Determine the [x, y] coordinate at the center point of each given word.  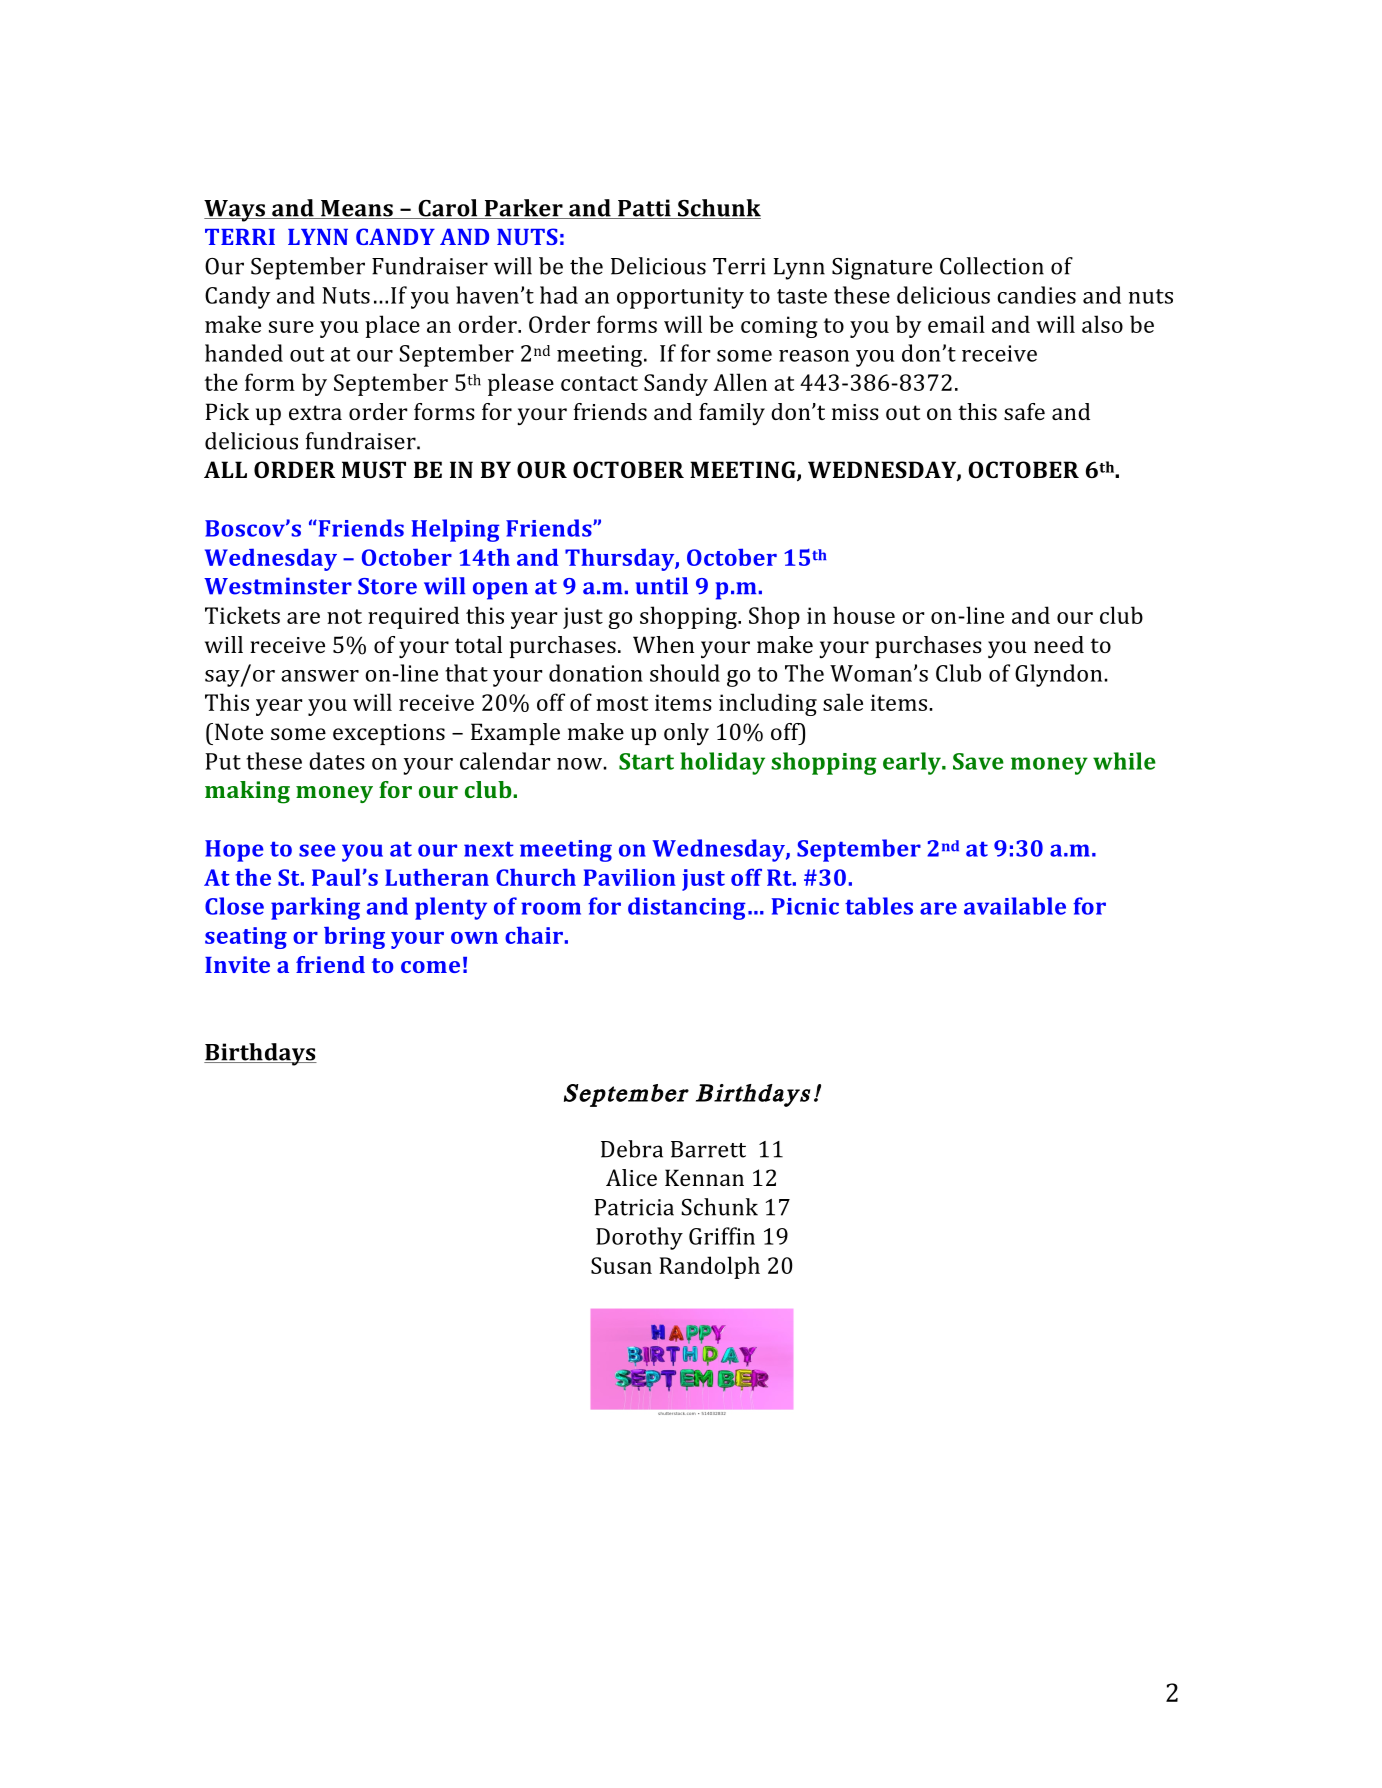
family [732, 414]
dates [337, 761]
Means [357, 209]
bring [354, 937]
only [686, 734]
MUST [374, 469]
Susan [621, 1265]
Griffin [722, 1236]
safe [1024, 411]
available [1015, 906]
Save [978, 761]
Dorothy [639, 1238]
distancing [687, 908]
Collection [992, 266]
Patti [644, 209]
